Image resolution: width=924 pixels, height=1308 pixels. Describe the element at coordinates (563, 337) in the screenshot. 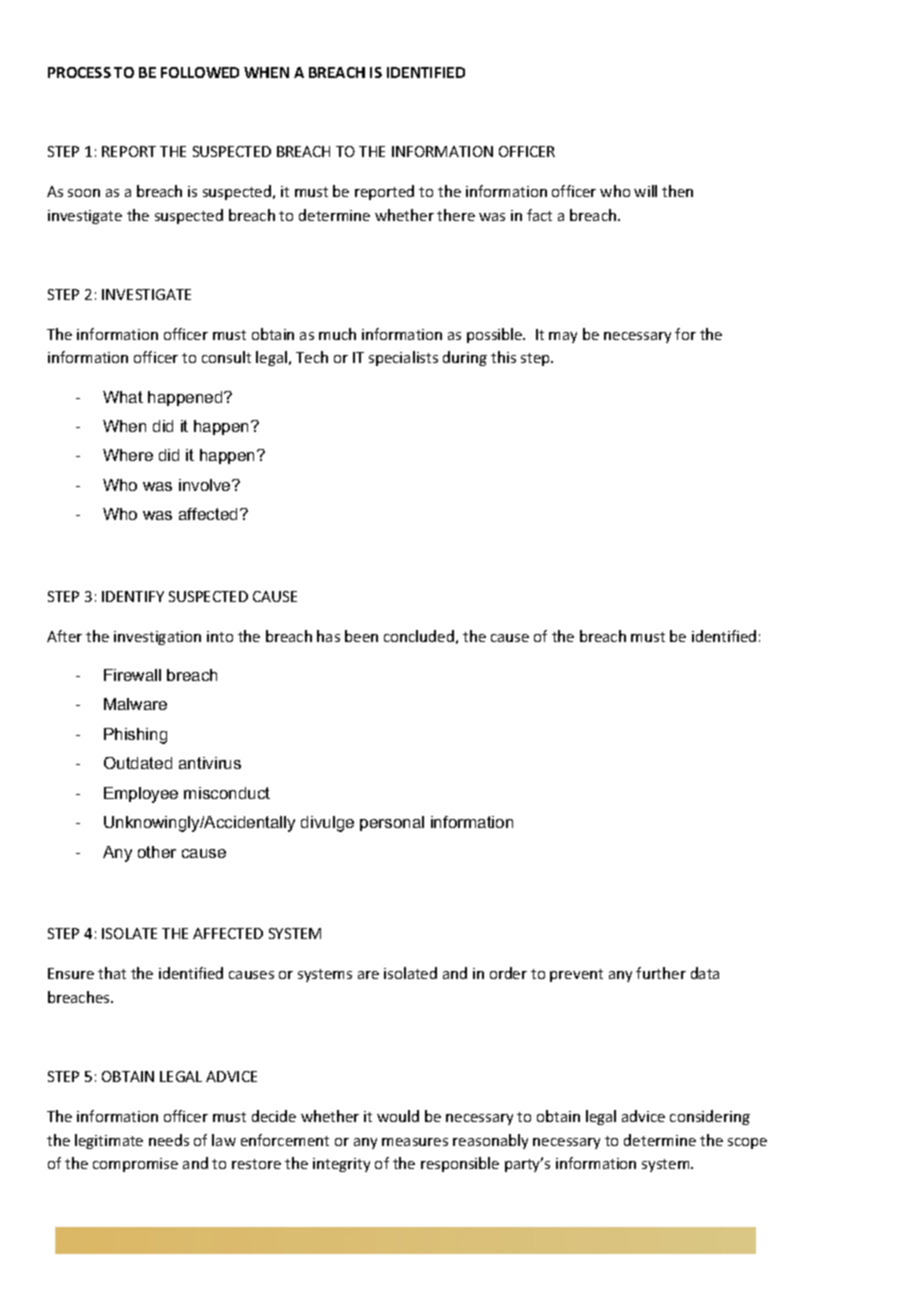

I see `may` at that location.
